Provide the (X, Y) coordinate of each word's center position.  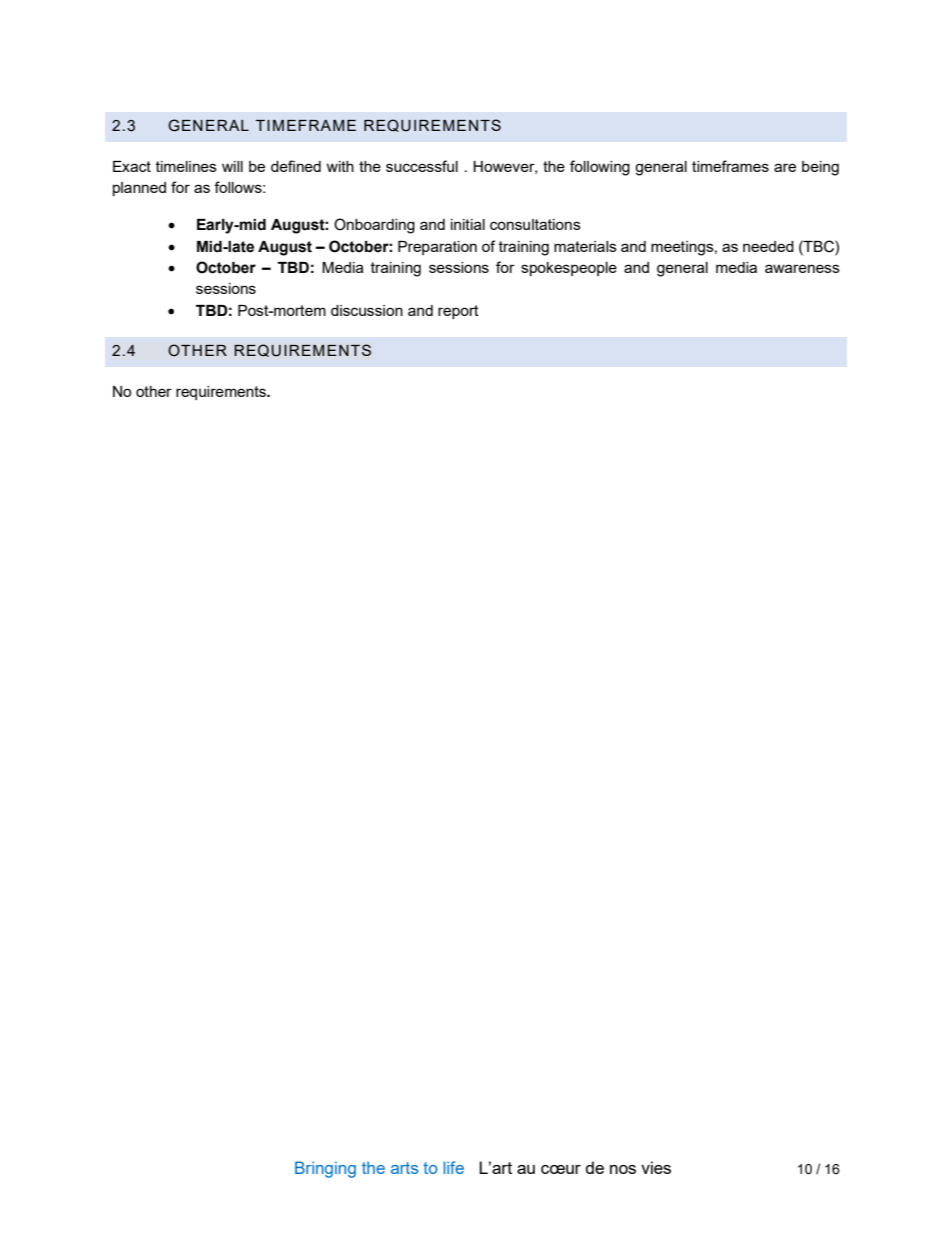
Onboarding (374, 226)
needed (768, 246)
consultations (535, 224)
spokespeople (569, 269)
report (458, 312)
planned (139, 189)
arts (404, 1168)
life (453, 1167)
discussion (367, 310)
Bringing (325, 1169)
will (232, 166)
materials (585, 246)
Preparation (437, 248)
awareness (802, 268)
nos (623, 1169)
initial (468, 224)
